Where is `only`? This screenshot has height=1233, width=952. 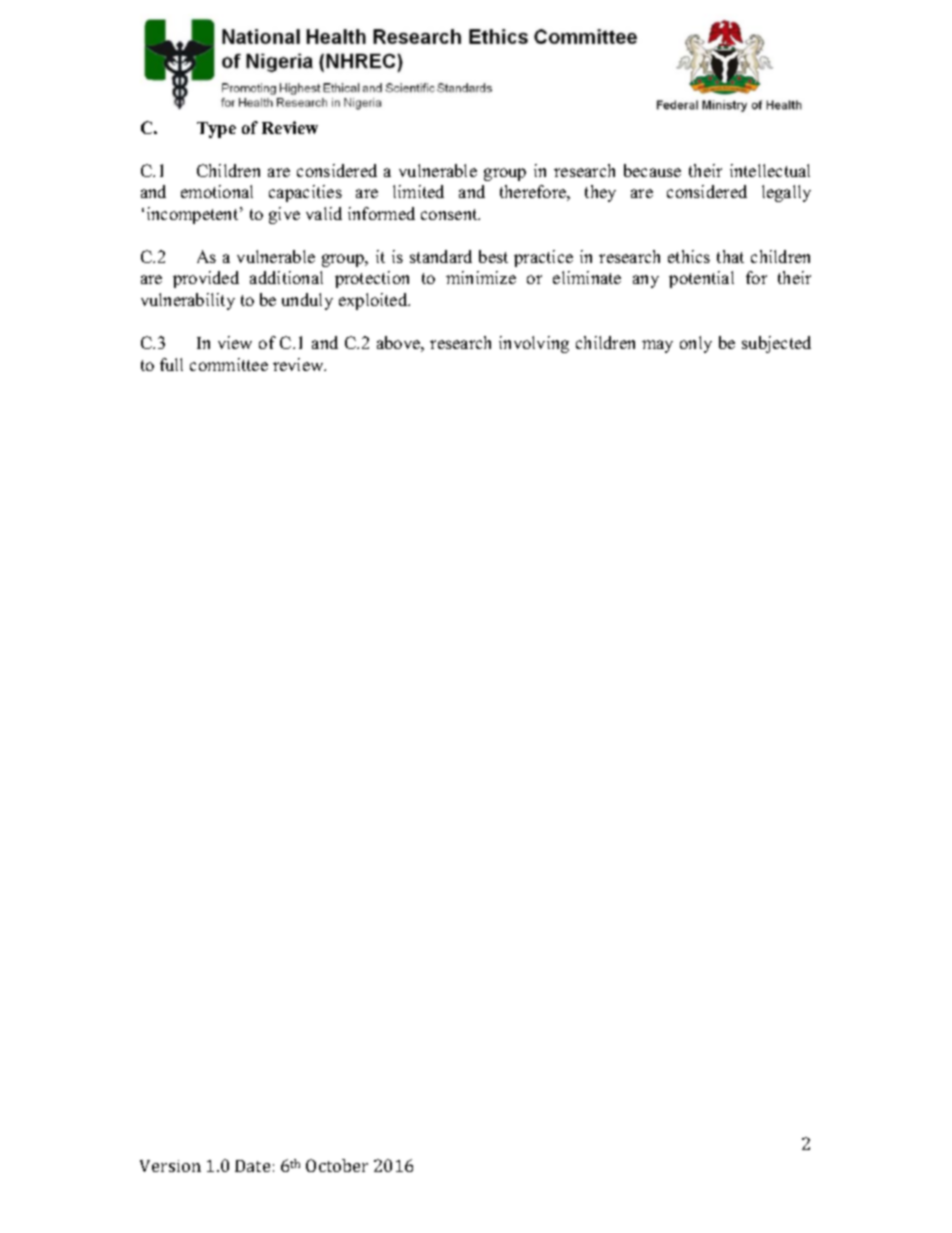 only is located at coordinates (696, 344).
